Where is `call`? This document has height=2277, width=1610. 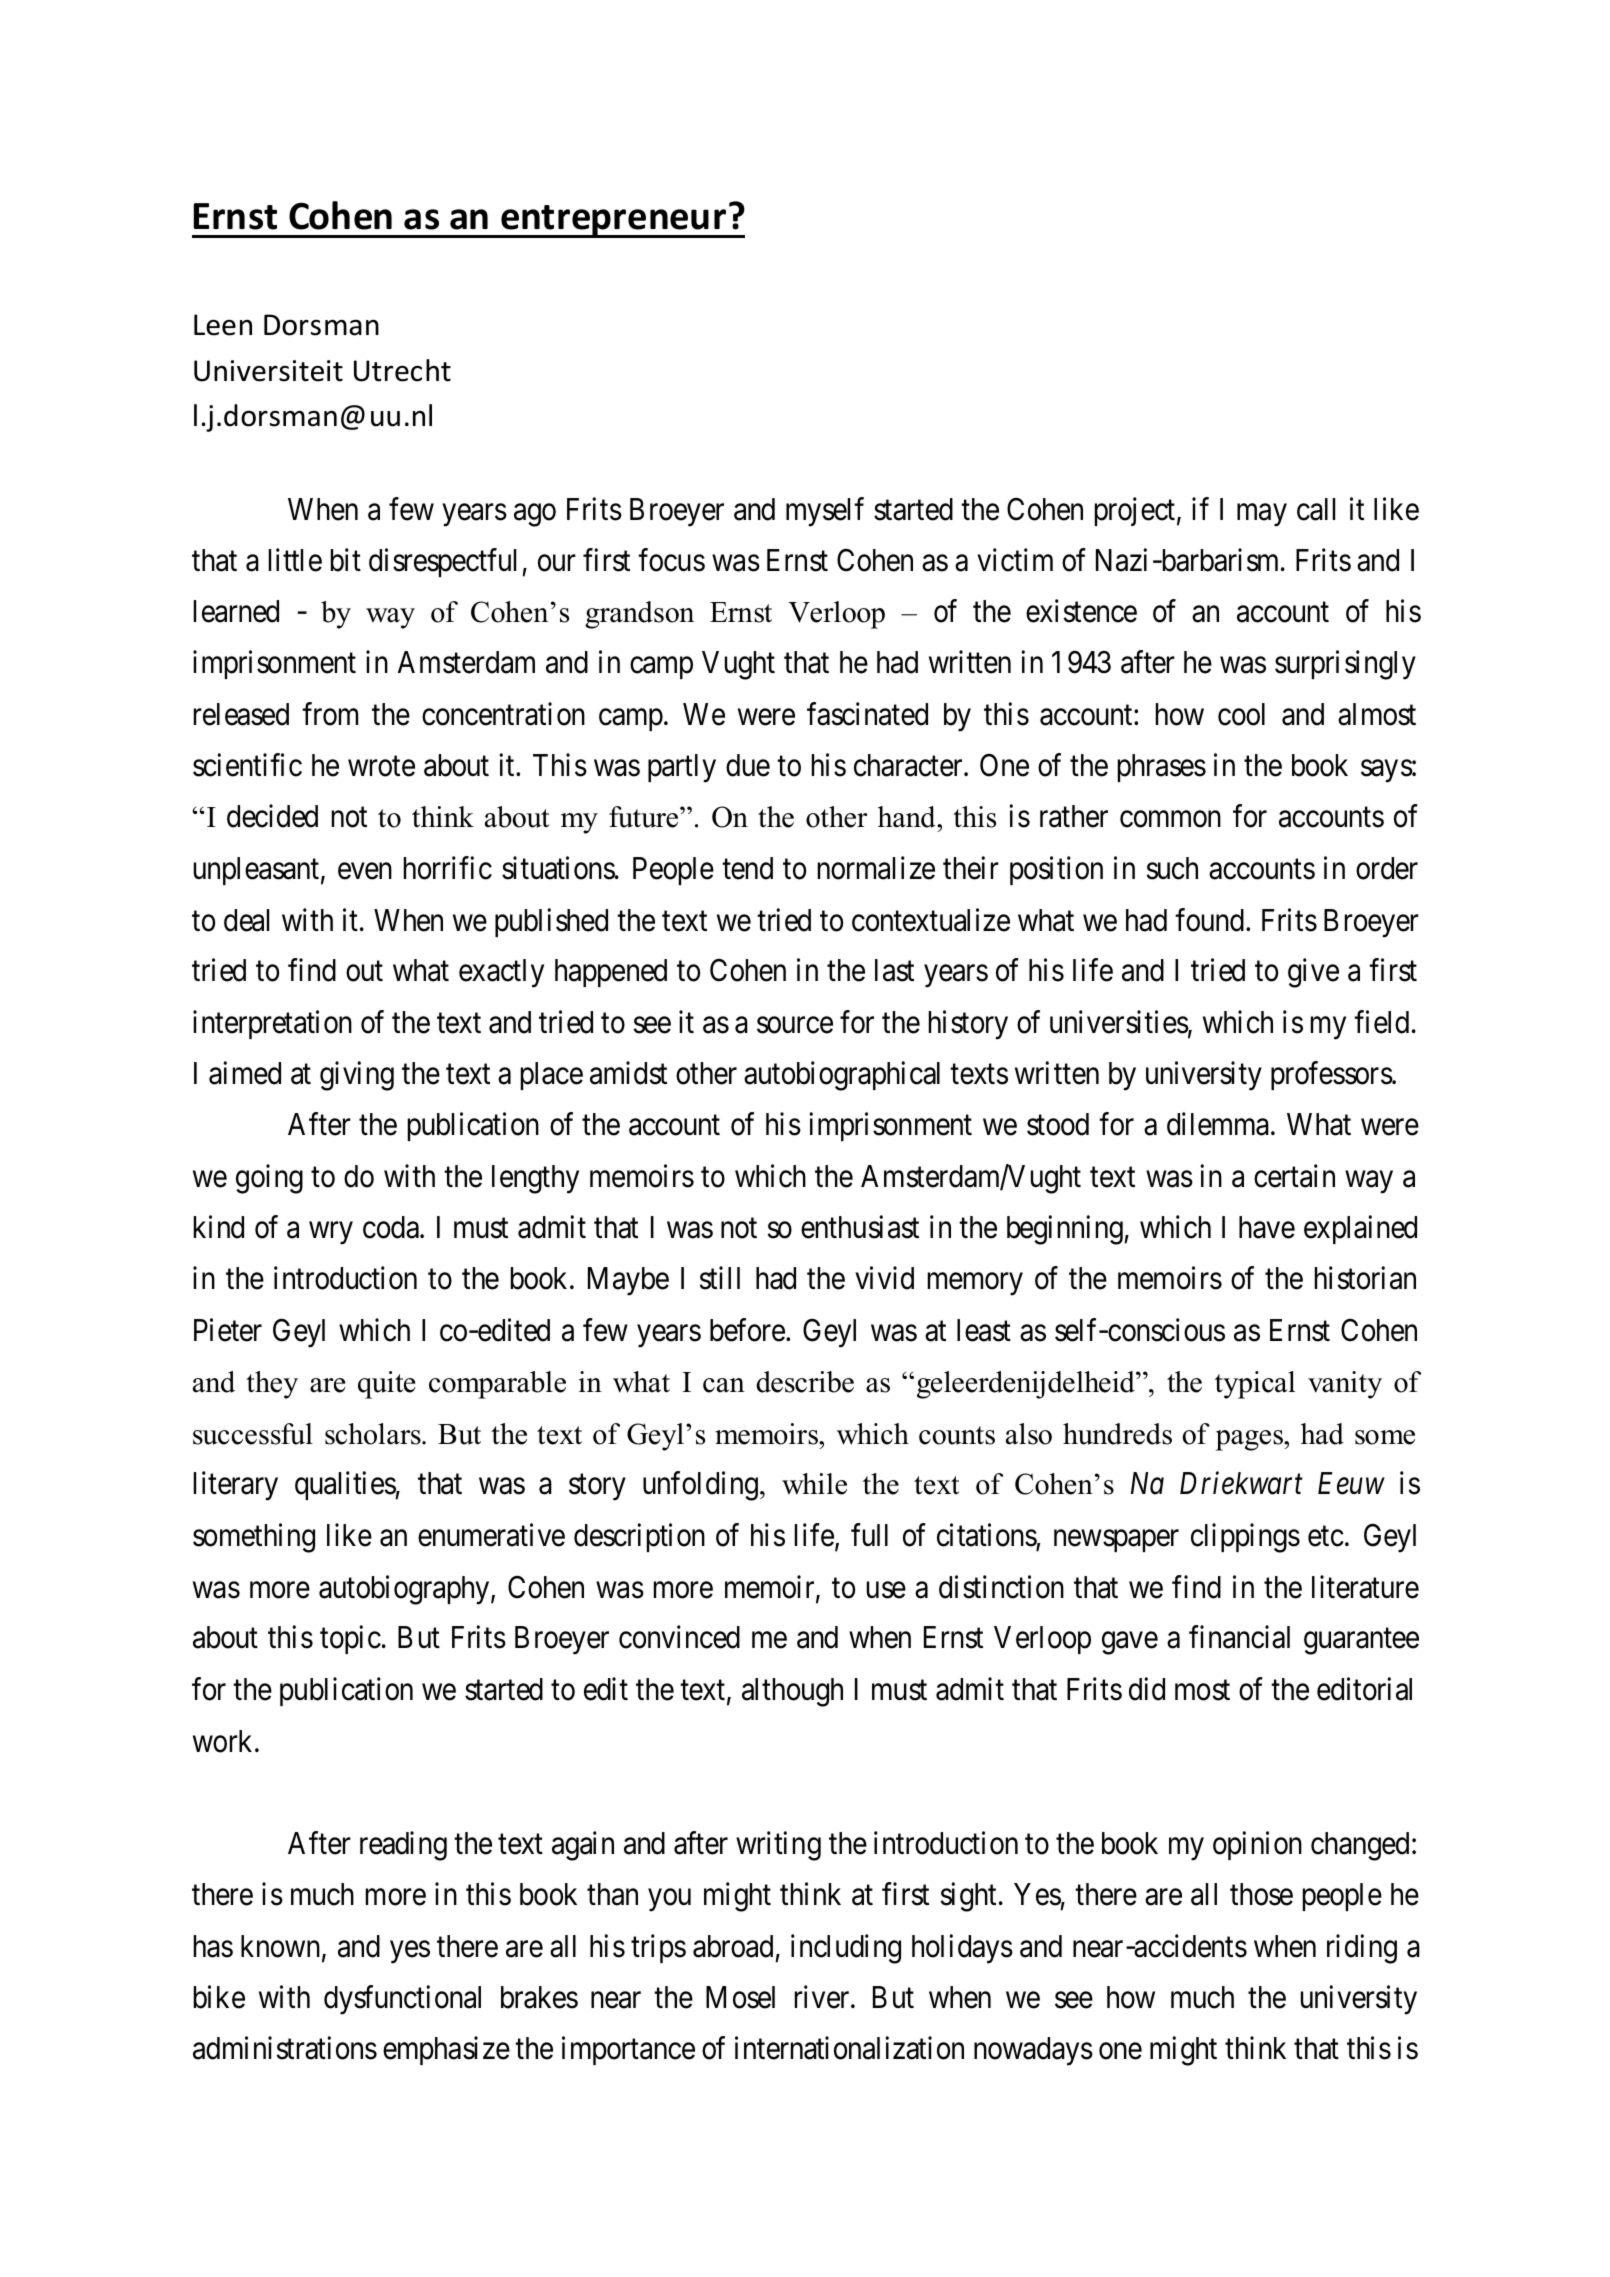
call is located at coordinates (1316, 509).
